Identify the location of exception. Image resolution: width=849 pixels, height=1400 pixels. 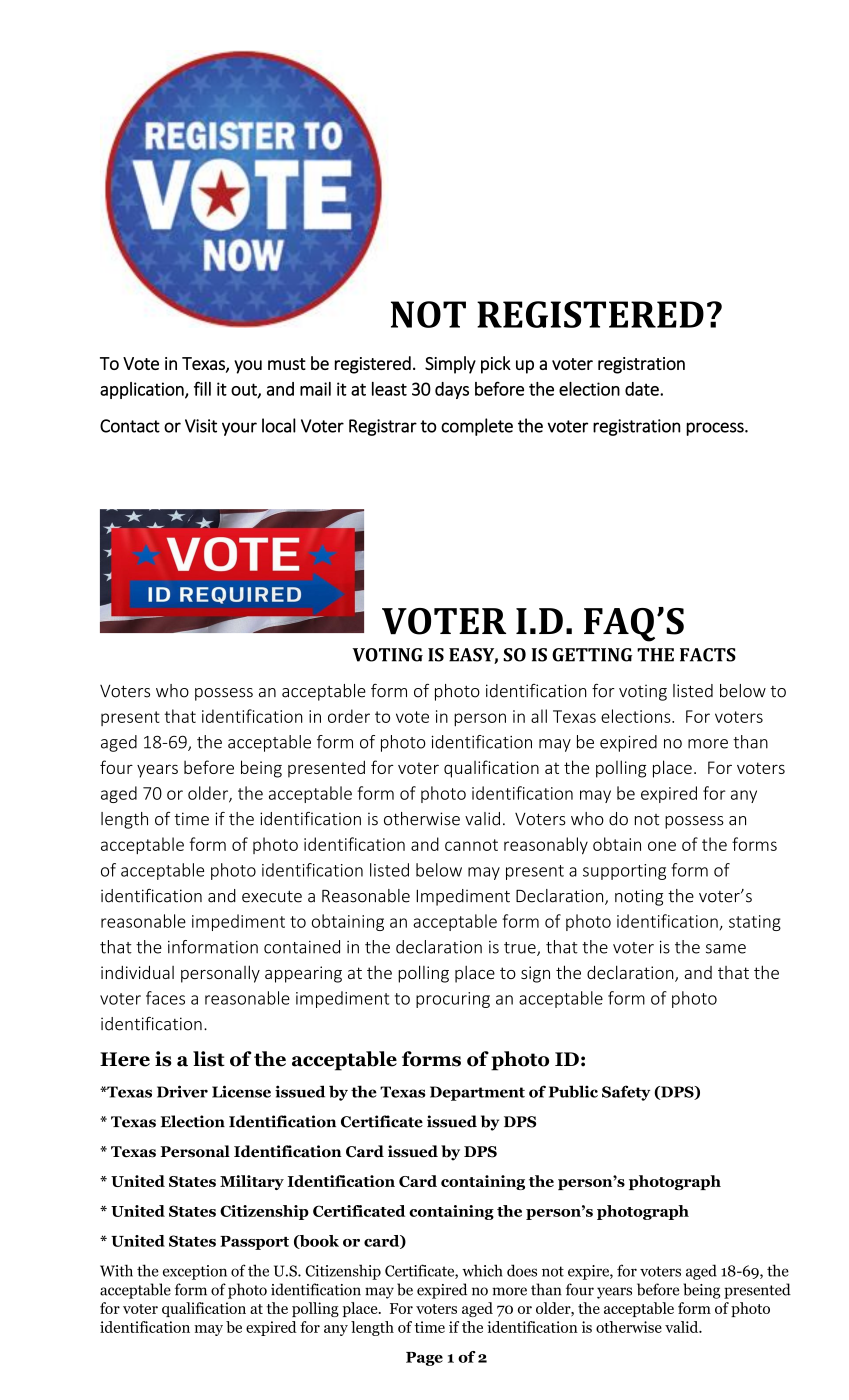
(195, 1272).
